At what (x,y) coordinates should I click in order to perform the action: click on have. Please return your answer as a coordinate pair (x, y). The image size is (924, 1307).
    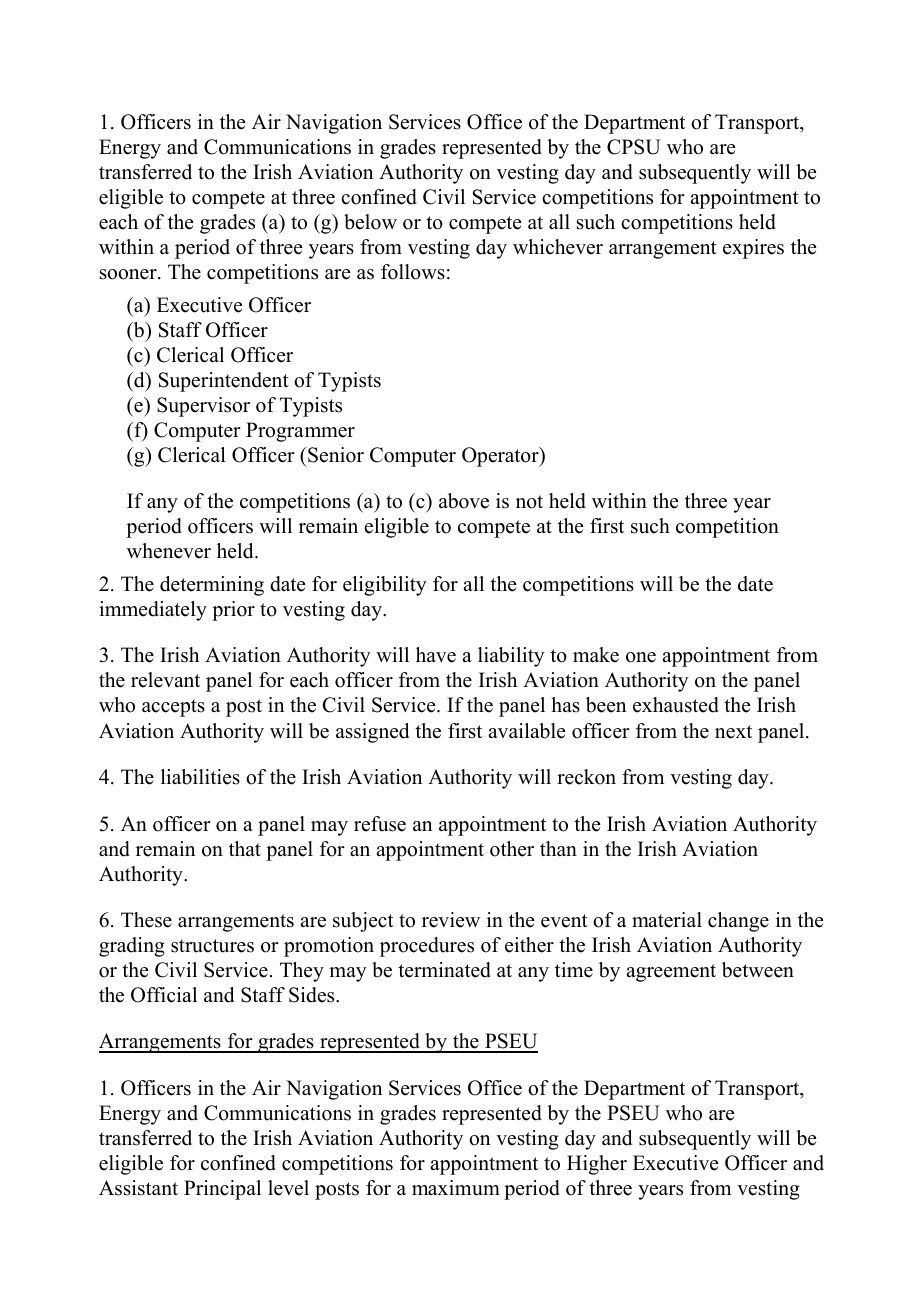
    Looking at the image, I should click on (436, 655).
